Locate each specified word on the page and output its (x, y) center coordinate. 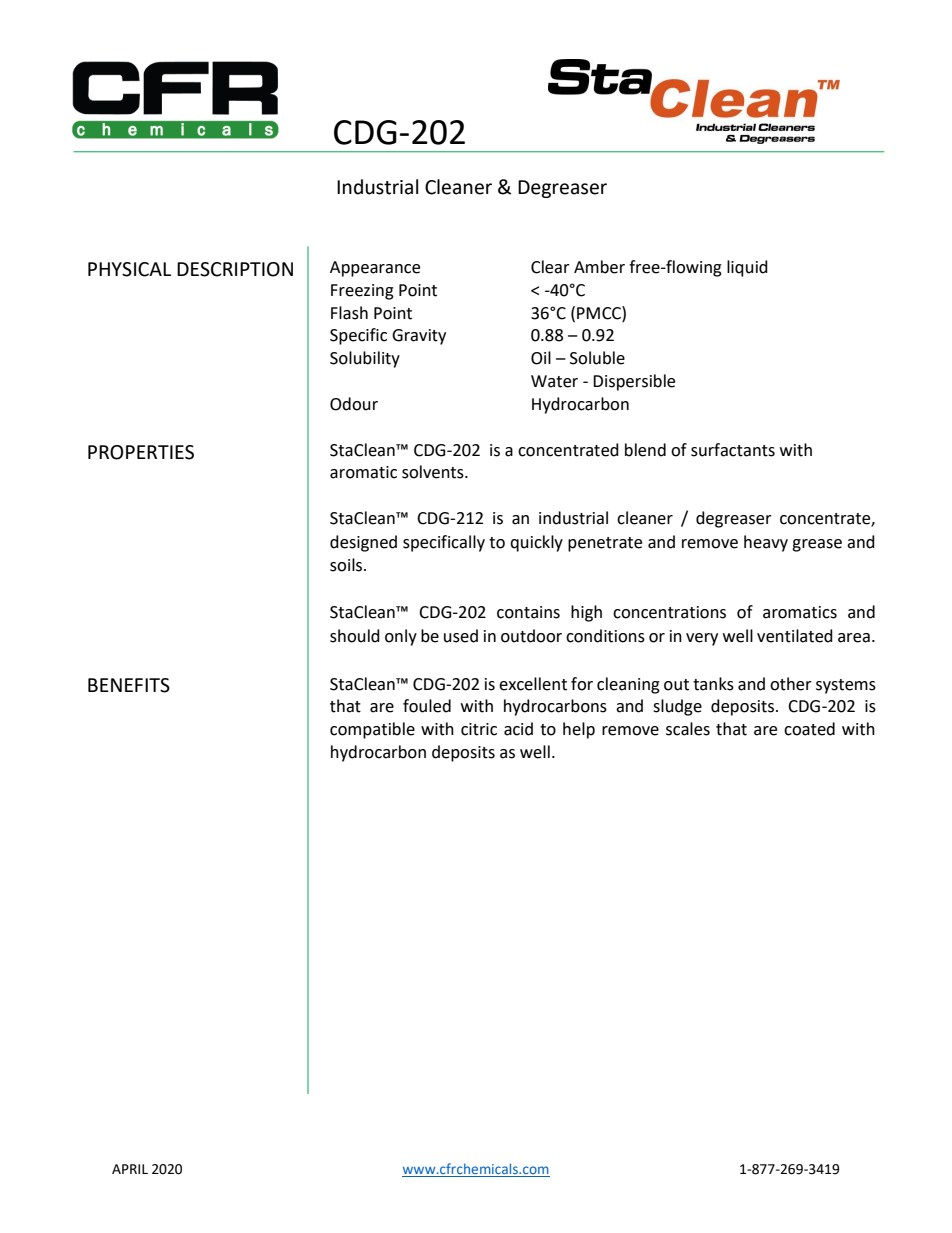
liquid (747, 268)
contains (528, 612)
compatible (372, 730)
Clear (550, 267)
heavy (766, 543)
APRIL (130, 1169)
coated (809, 729)
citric (479, 729)
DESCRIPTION (235, 269)
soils (347, 565)
